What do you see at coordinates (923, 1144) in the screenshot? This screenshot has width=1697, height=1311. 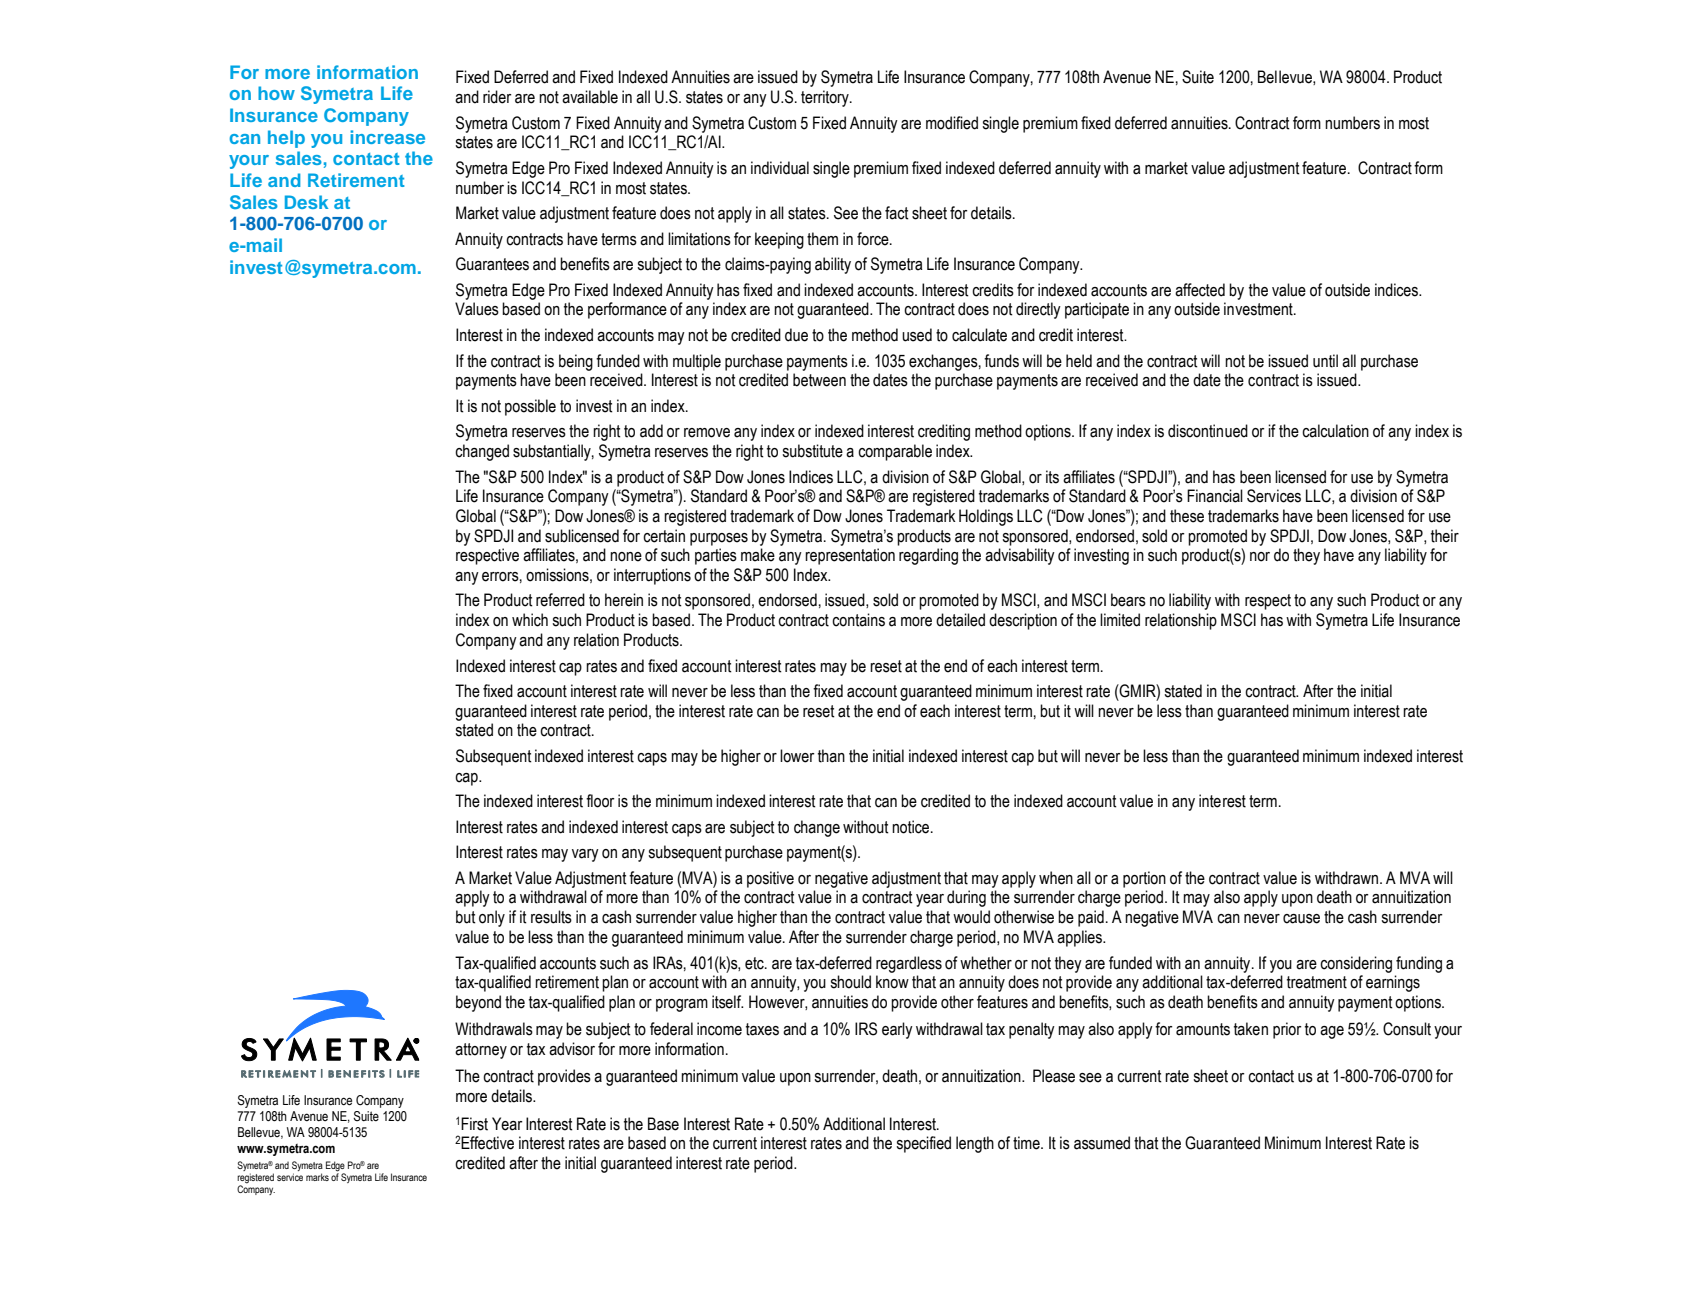 I see `specified` at bounding box center [923, 1144].
